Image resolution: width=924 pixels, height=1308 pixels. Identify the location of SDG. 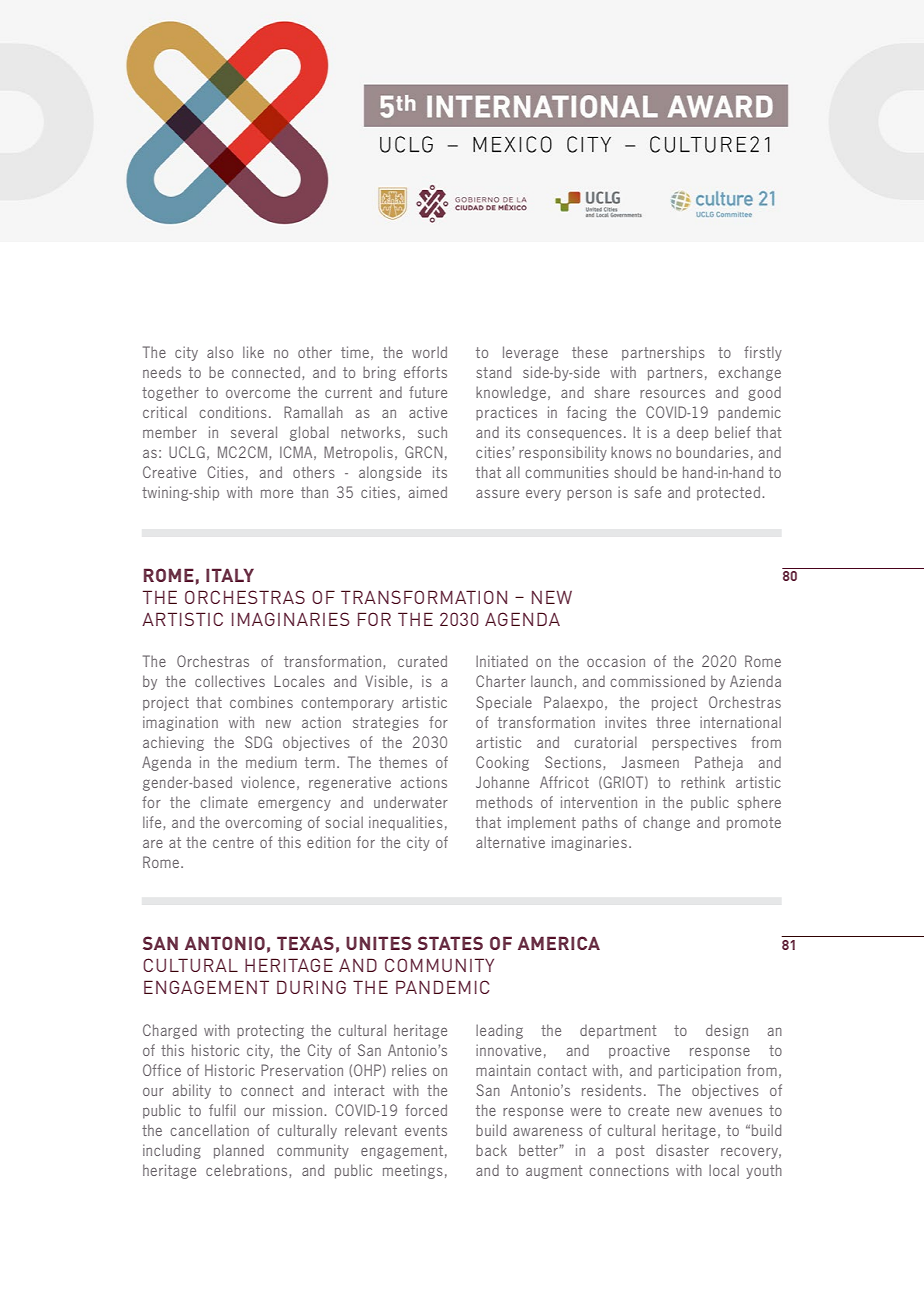
(258, 742).
